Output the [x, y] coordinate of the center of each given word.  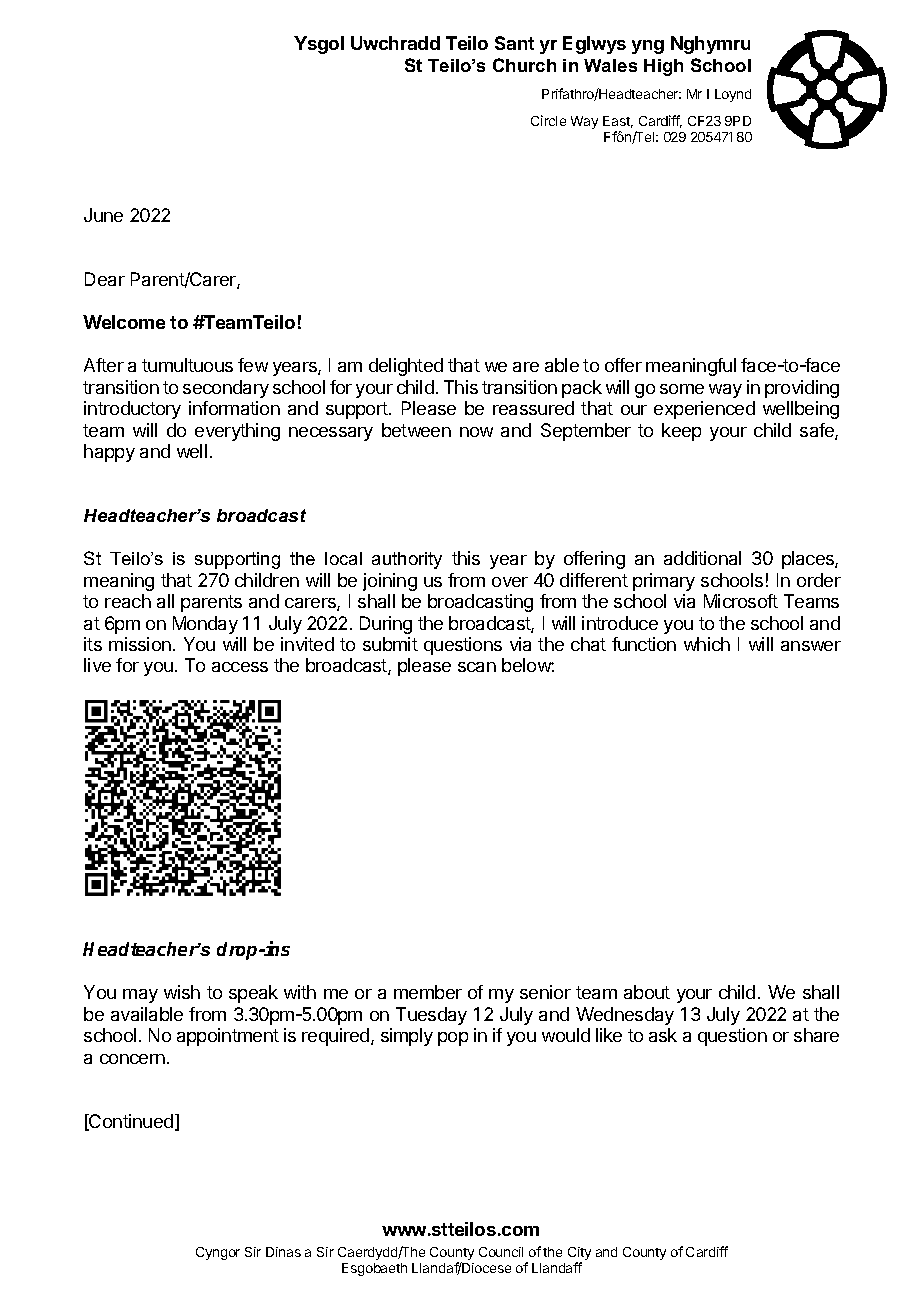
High [663, 67]
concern [132, 1059]
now [476, 432]
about [647, 992]
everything [237, 432]
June [103, 215]
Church [524, 65]
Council [501, 1252]
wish [182, 992]
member [428, 992]
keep [681, 432]
